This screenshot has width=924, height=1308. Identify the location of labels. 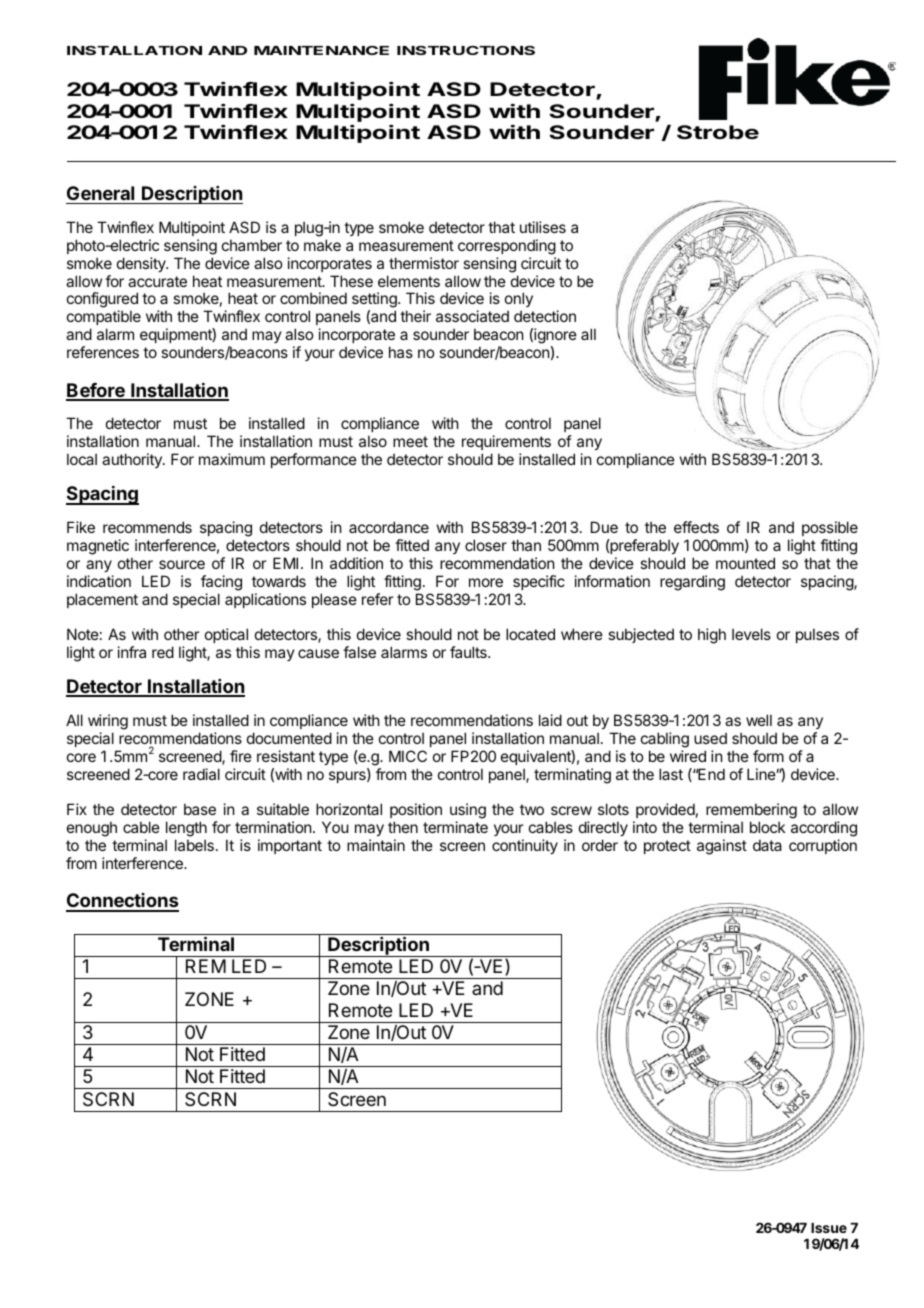
(194, 845).
